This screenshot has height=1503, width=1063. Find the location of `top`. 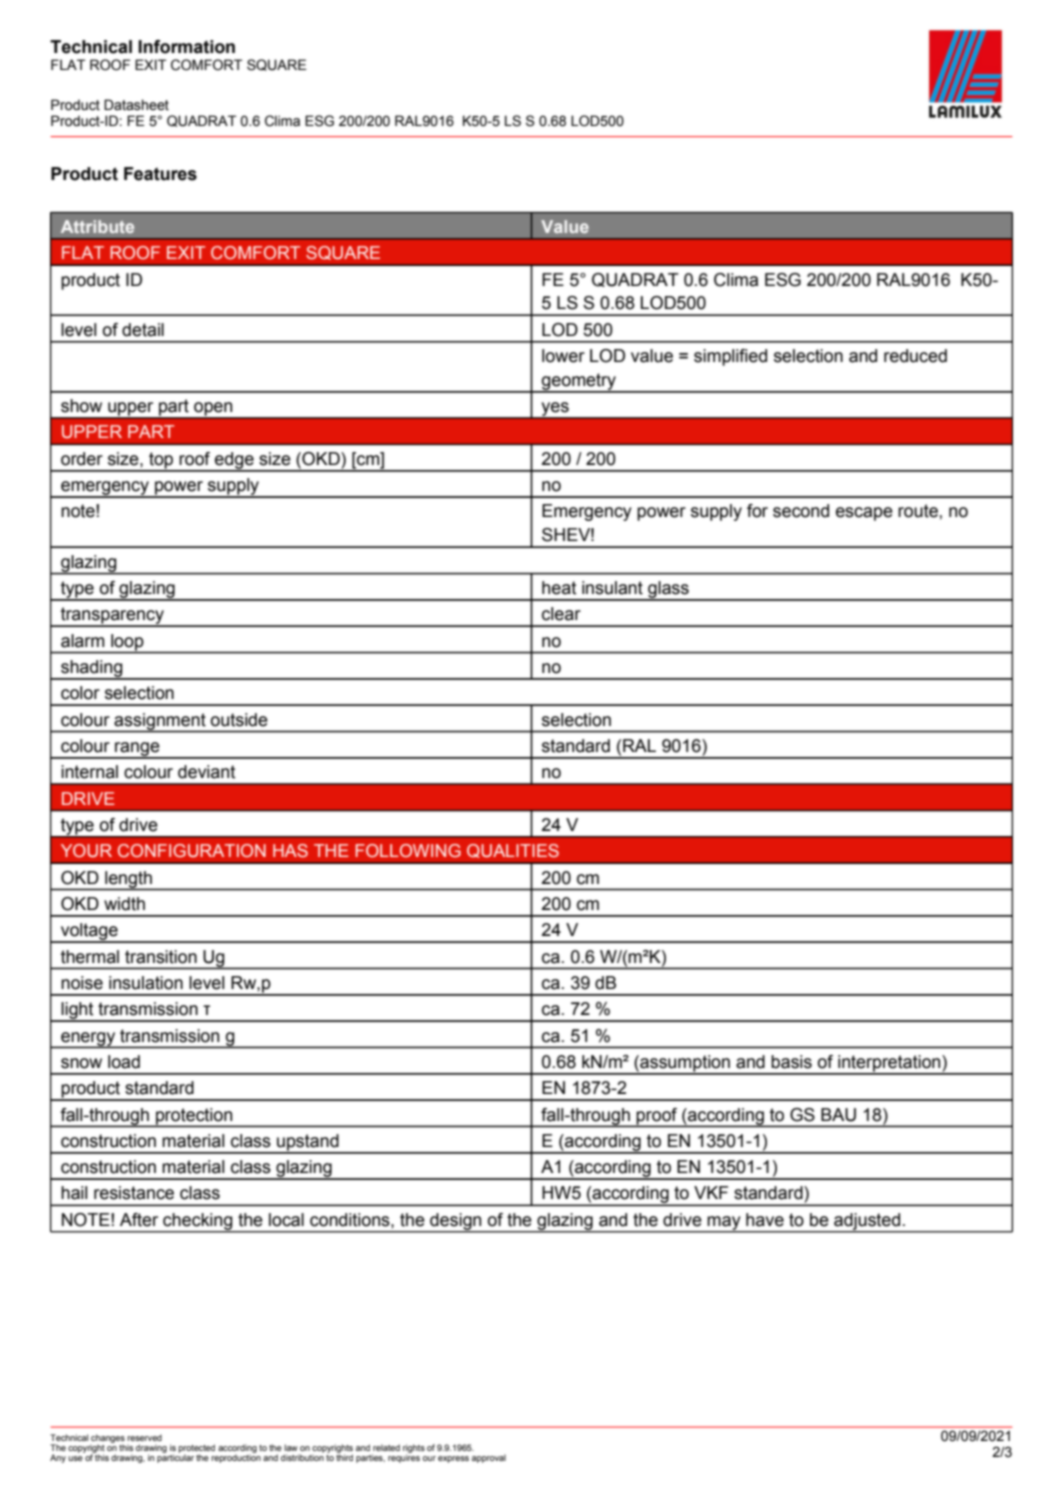

top is located at coordinates (161, 461).
